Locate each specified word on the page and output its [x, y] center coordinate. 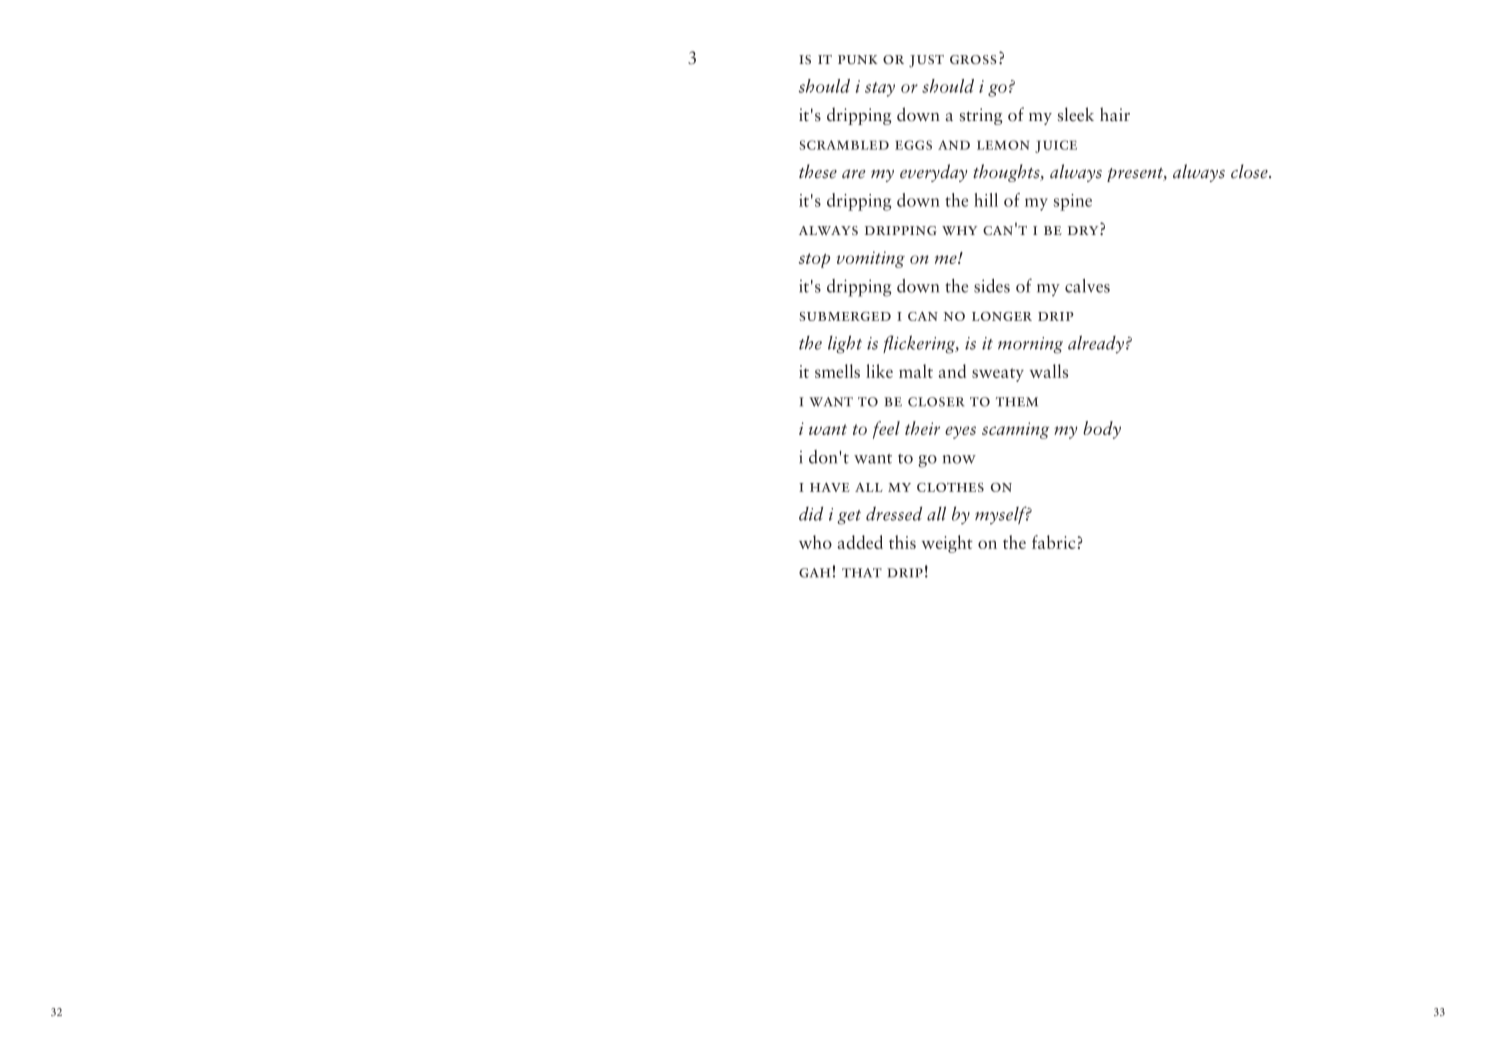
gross [973, 59]
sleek [1076, 114]
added [860, 542]
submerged [845, 316]
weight [947, 544]
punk [858, 59]
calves [1087, 286]
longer [1002, 316]
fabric [1053, 542]
